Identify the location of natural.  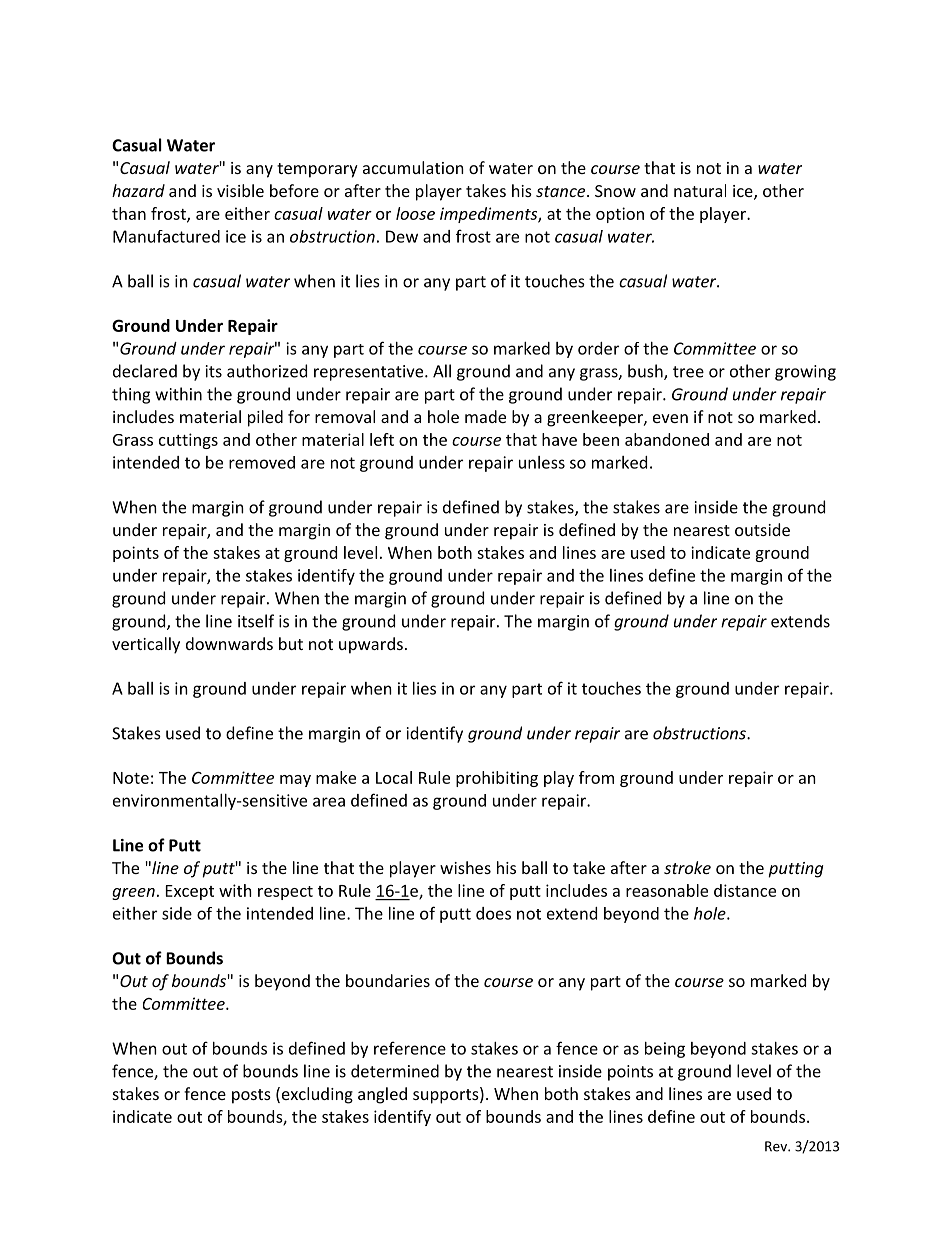
(700, 190).
